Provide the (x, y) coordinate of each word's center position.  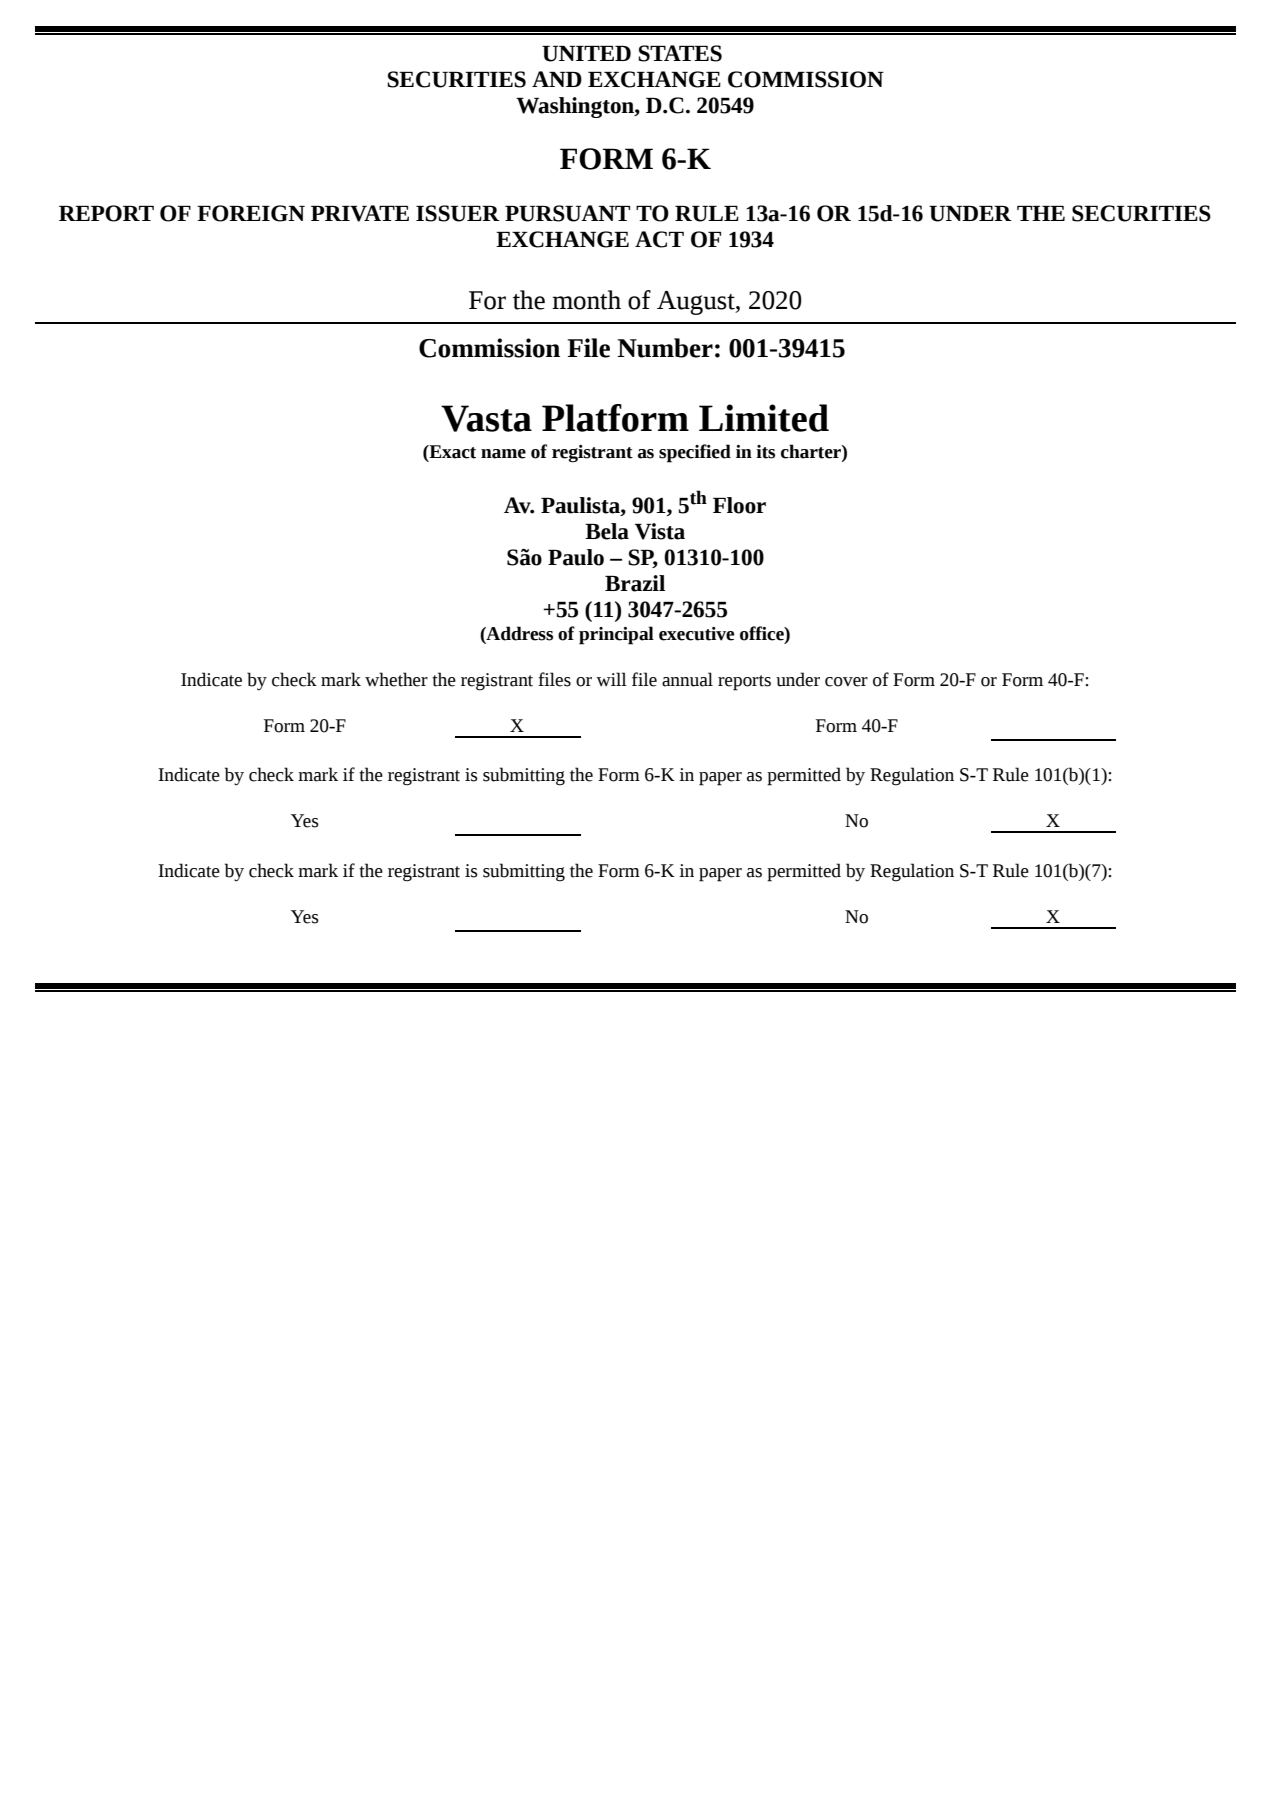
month (586, 300)
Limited (764, 418)
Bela (607, 531)
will (611, 679)
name (503, 454)
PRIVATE (360, 213)
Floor (739, 505)
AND (557, 79)
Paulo (576, 557)
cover (846, 682)
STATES (680, 53)
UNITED (586, 54)
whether (396, 679)
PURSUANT (567, 213)
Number (665, 348)
